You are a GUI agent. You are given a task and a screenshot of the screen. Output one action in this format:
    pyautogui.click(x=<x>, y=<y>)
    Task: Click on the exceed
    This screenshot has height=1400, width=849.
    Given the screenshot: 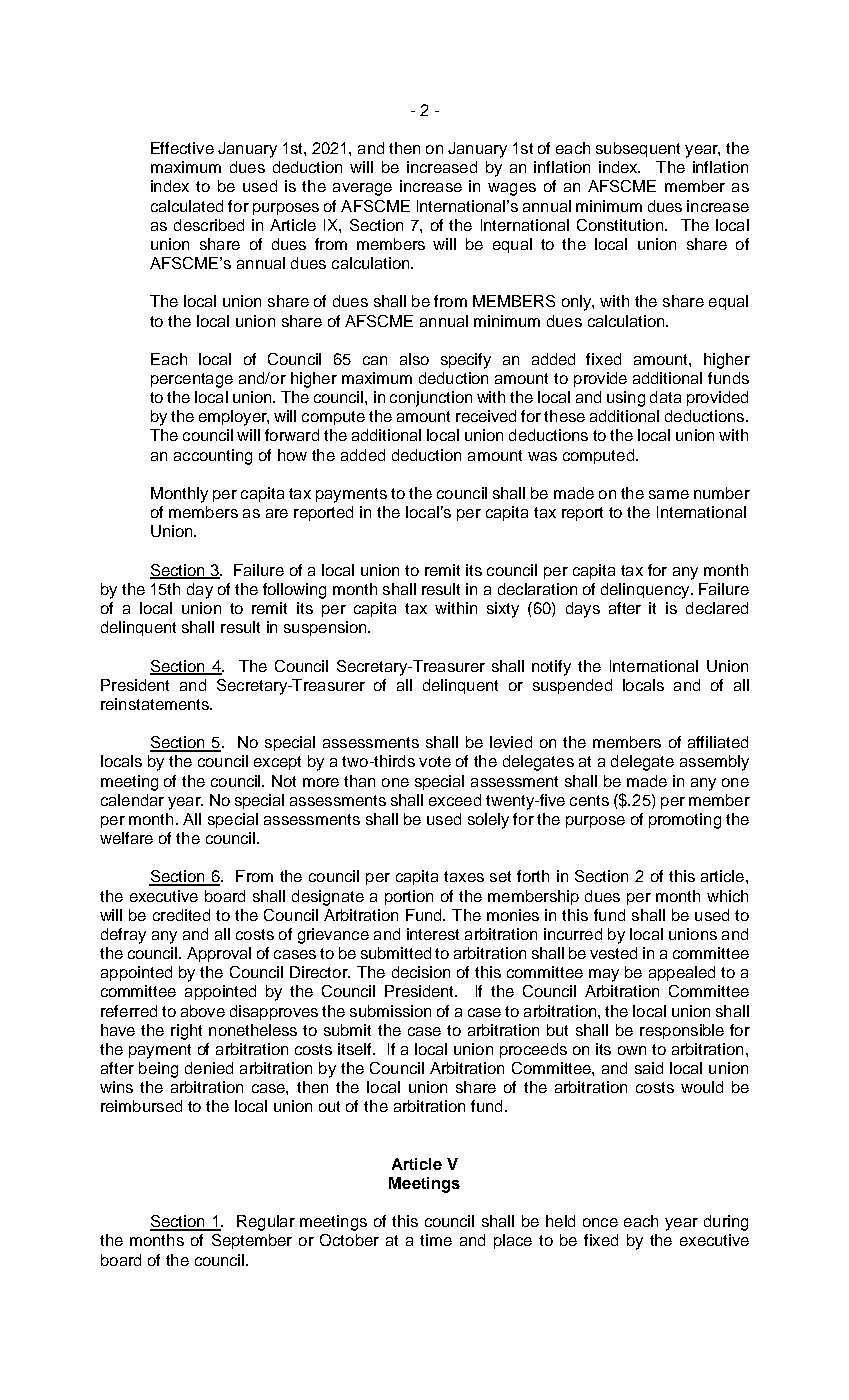 What is the action you would take?
    pyautogui.click(x=455, y=800)
